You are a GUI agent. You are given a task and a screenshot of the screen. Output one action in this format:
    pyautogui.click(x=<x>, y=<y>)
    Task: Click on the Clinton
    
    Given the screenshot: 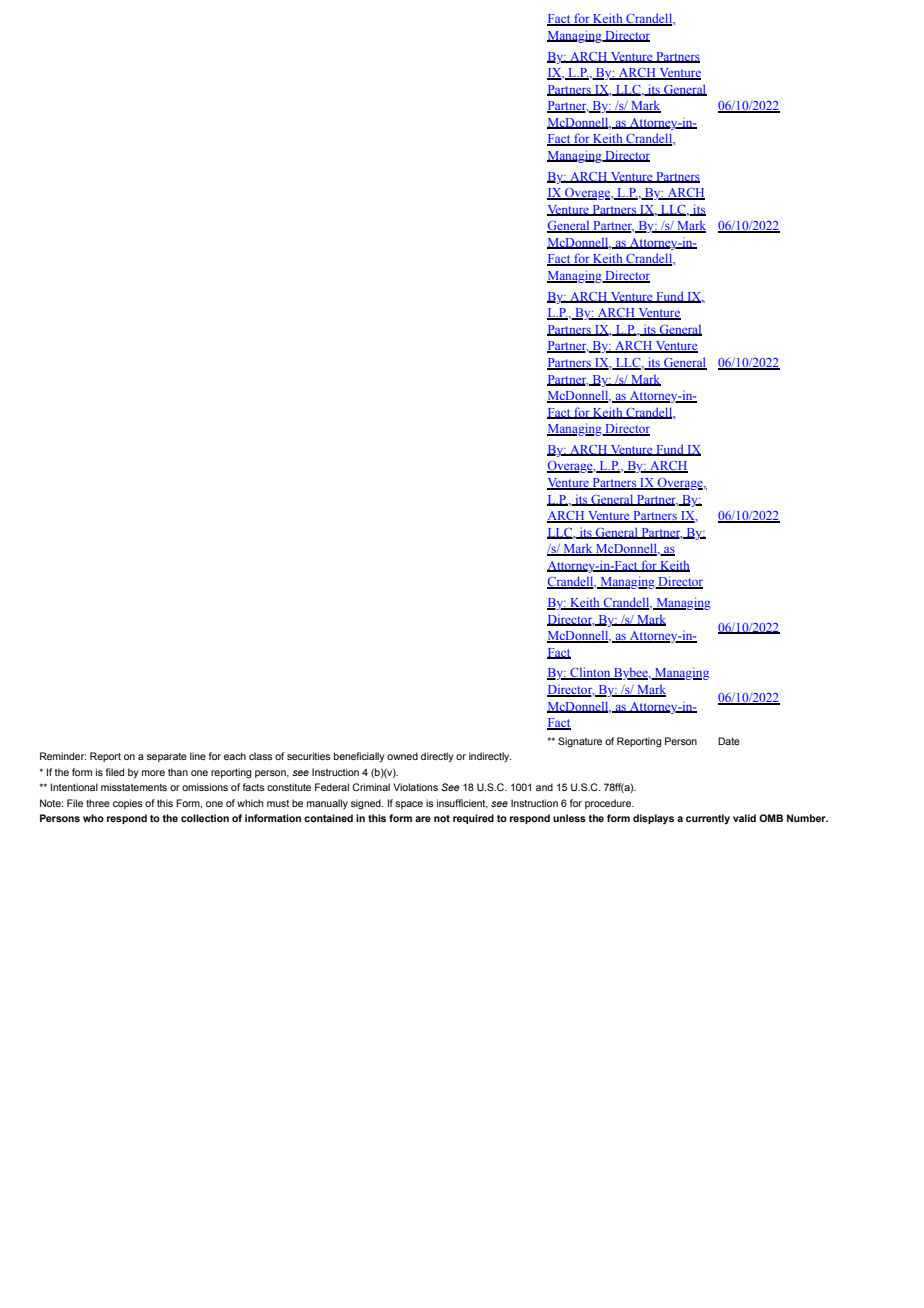 What is the action you would take?
    pyautogui.click(x=590, y=673)
